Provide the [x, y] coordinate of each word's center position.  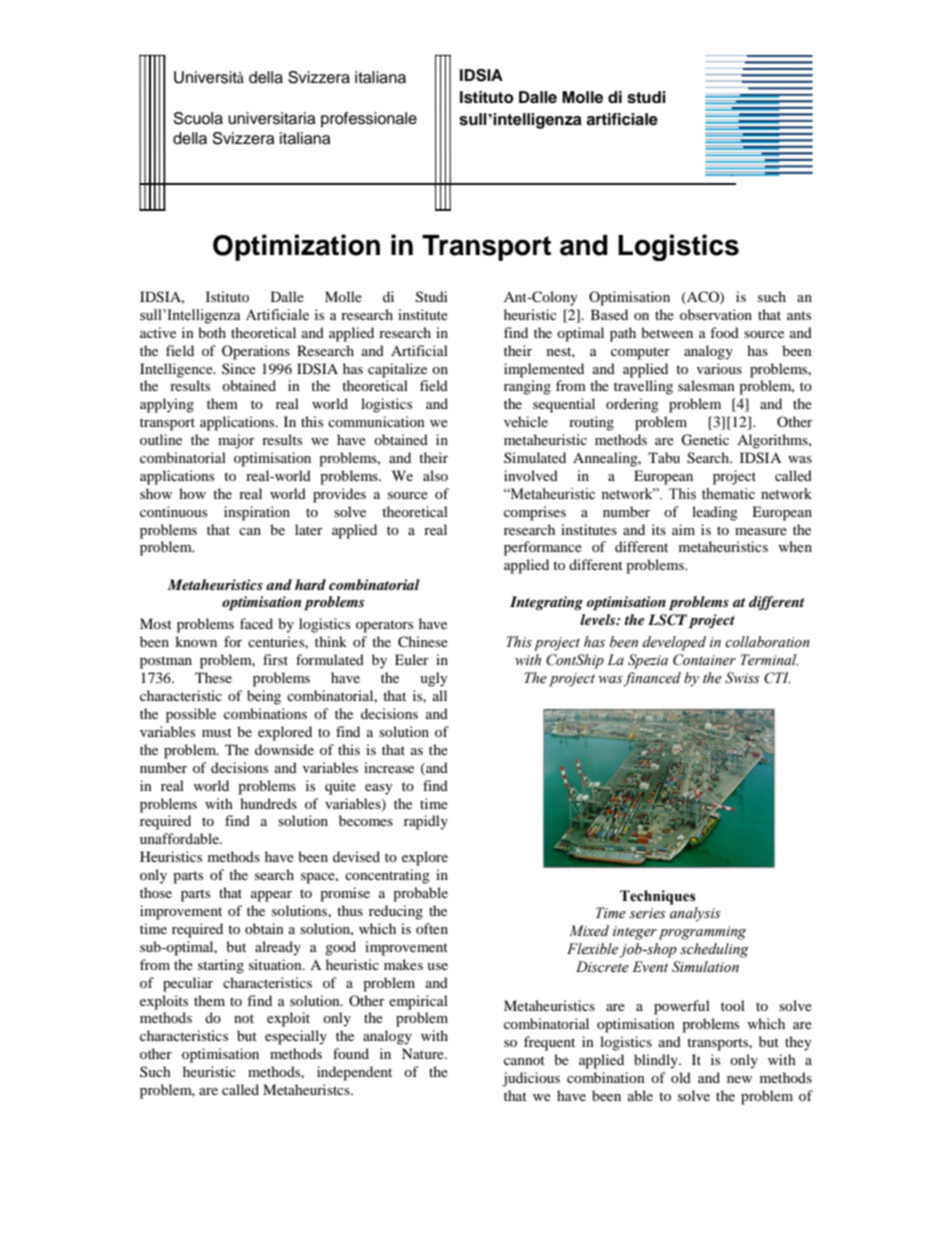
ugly [434, 679]
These [213, 677]
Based [609, 314]
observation [716, 314]
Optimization [296, 247]
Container [704, 660]
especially [296, 1037]
